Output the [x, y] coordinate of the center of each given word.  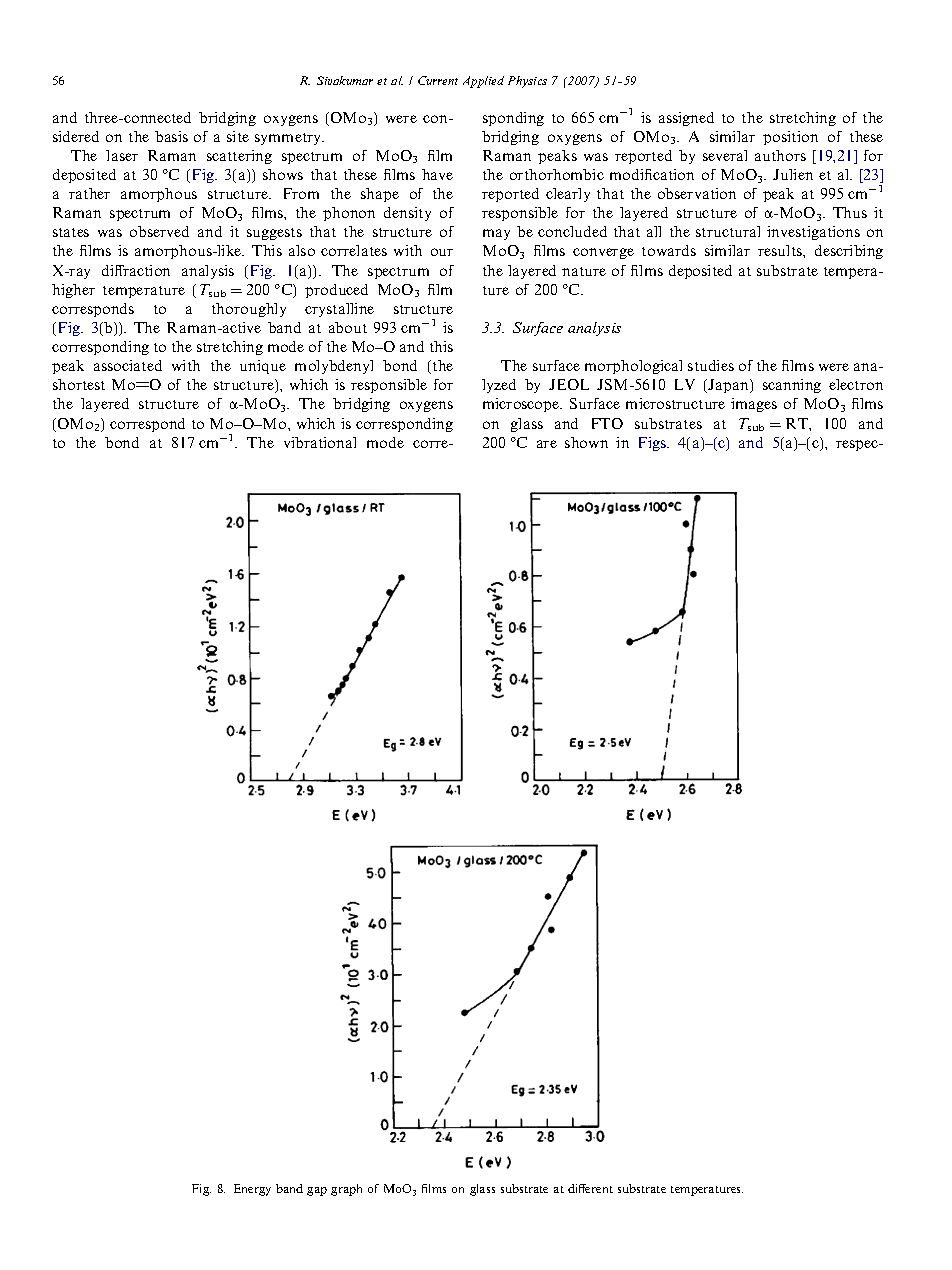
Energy [252, 1190]
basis [171, 136]
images [754, 405]
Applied [483, 82]
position [790, 138]
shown [586, 442]
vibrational [320, 442]
